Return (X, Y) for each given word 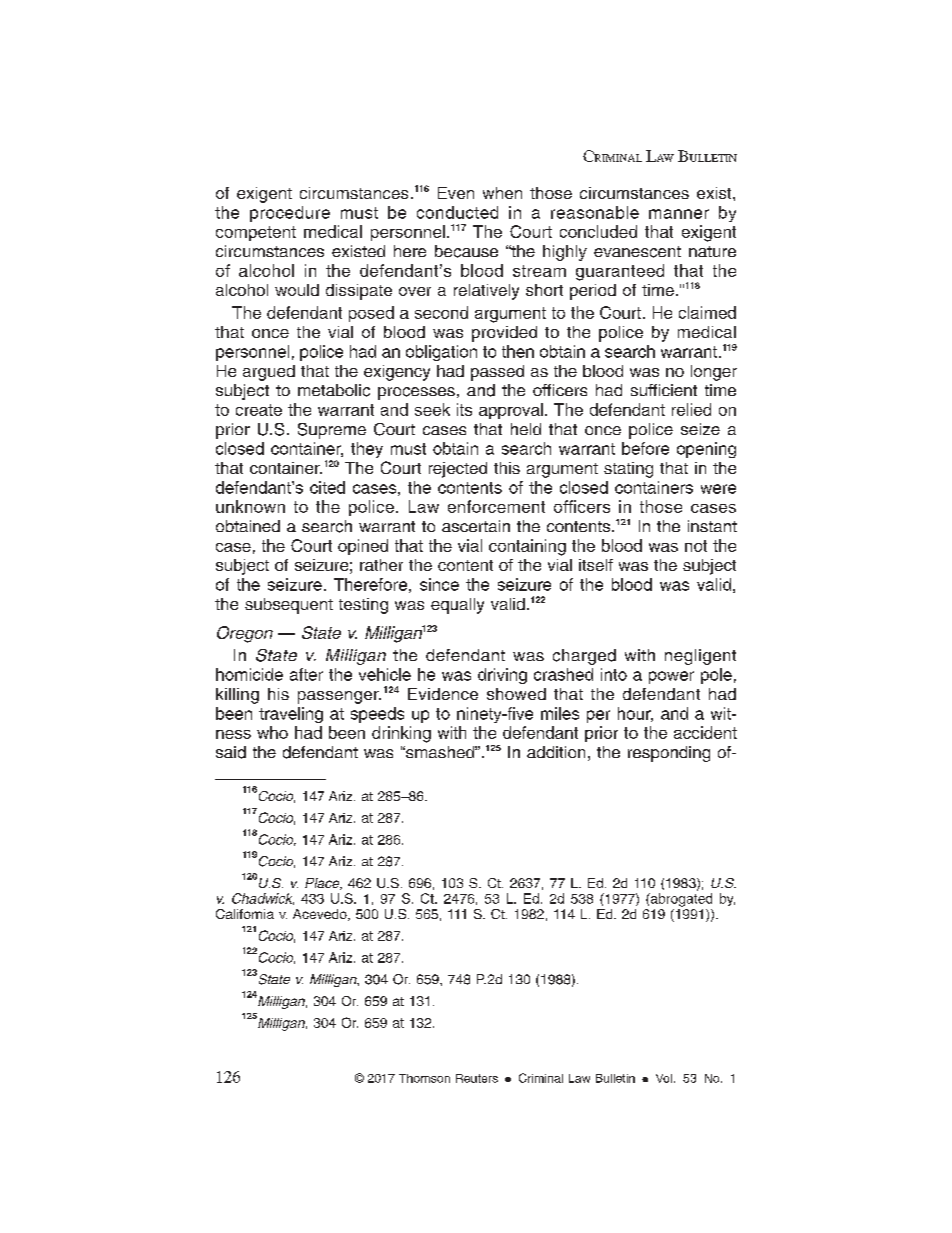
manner (679, 214)
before (645, 448)
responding (669, 754)
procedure (290, 214)
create (259, 410)
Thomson (424, 1078)
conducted (457, 212)
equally (457, 606)
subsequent (289, 606)
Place (323, 884)
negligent (700, 657)
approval (511, 411)
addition (556, 752)
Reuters (477, 1078)
